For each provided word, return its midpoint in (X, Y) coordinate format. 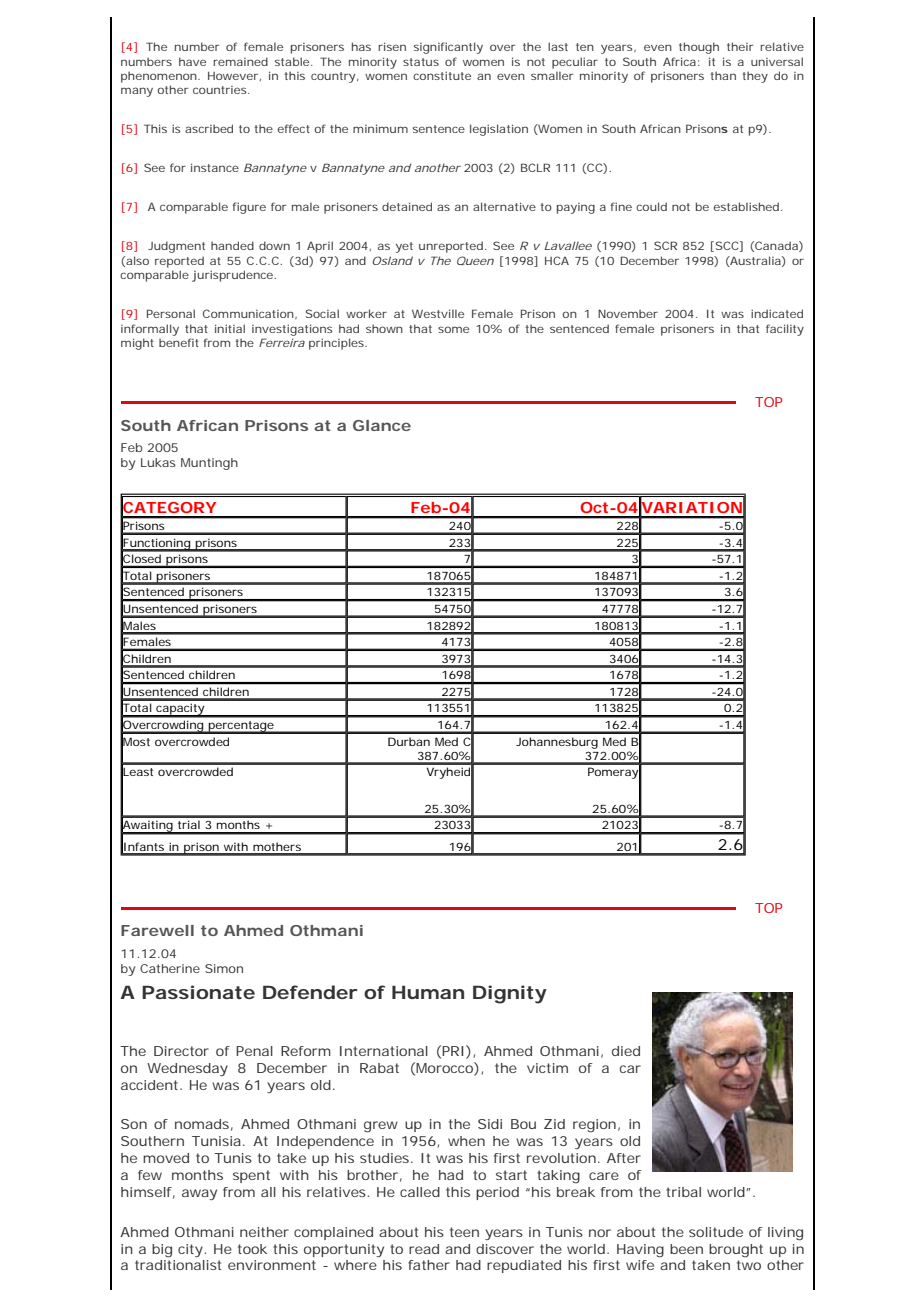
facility (785, 330)
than (723, 75)
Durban (409, 741)
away (199, 1194)
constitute (442, 75)
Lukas (158, 462)
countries (221, 90)
